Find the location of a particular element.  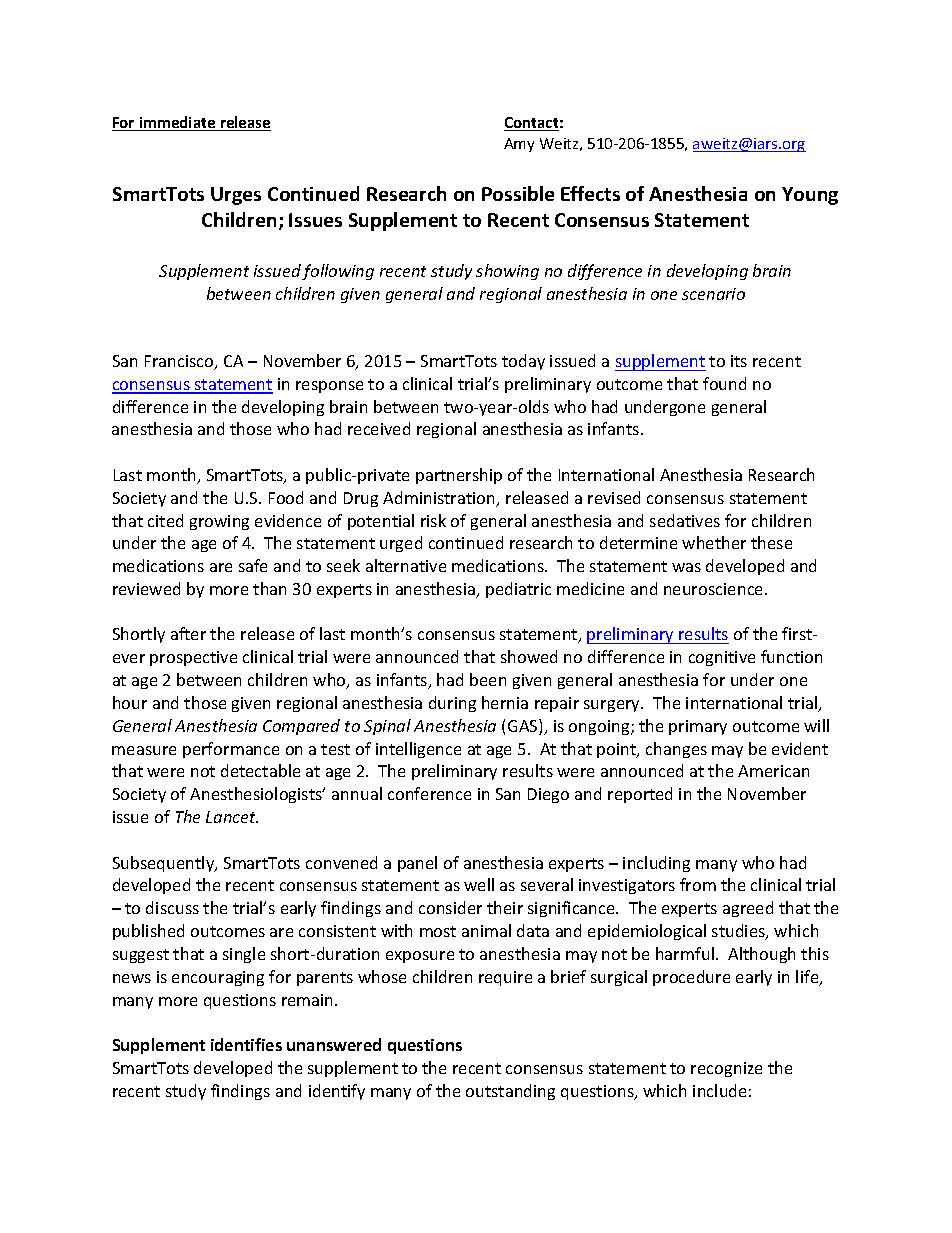

during is located at coordinates (452, 704).
